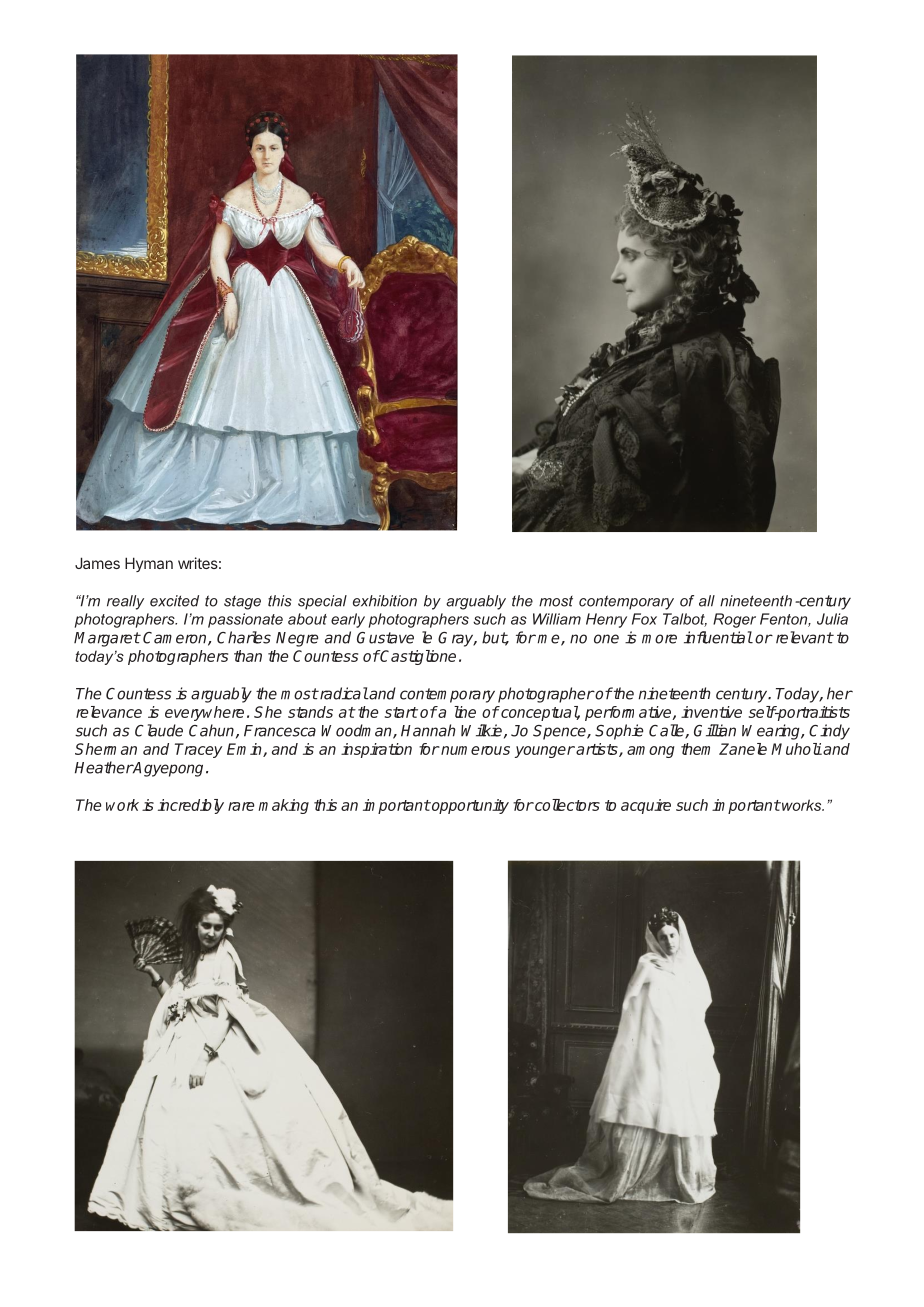 The height and width of the document is (1307, 924). Describe the element at coordinates (734, 620) in the document. I see `Roger` at that location.
